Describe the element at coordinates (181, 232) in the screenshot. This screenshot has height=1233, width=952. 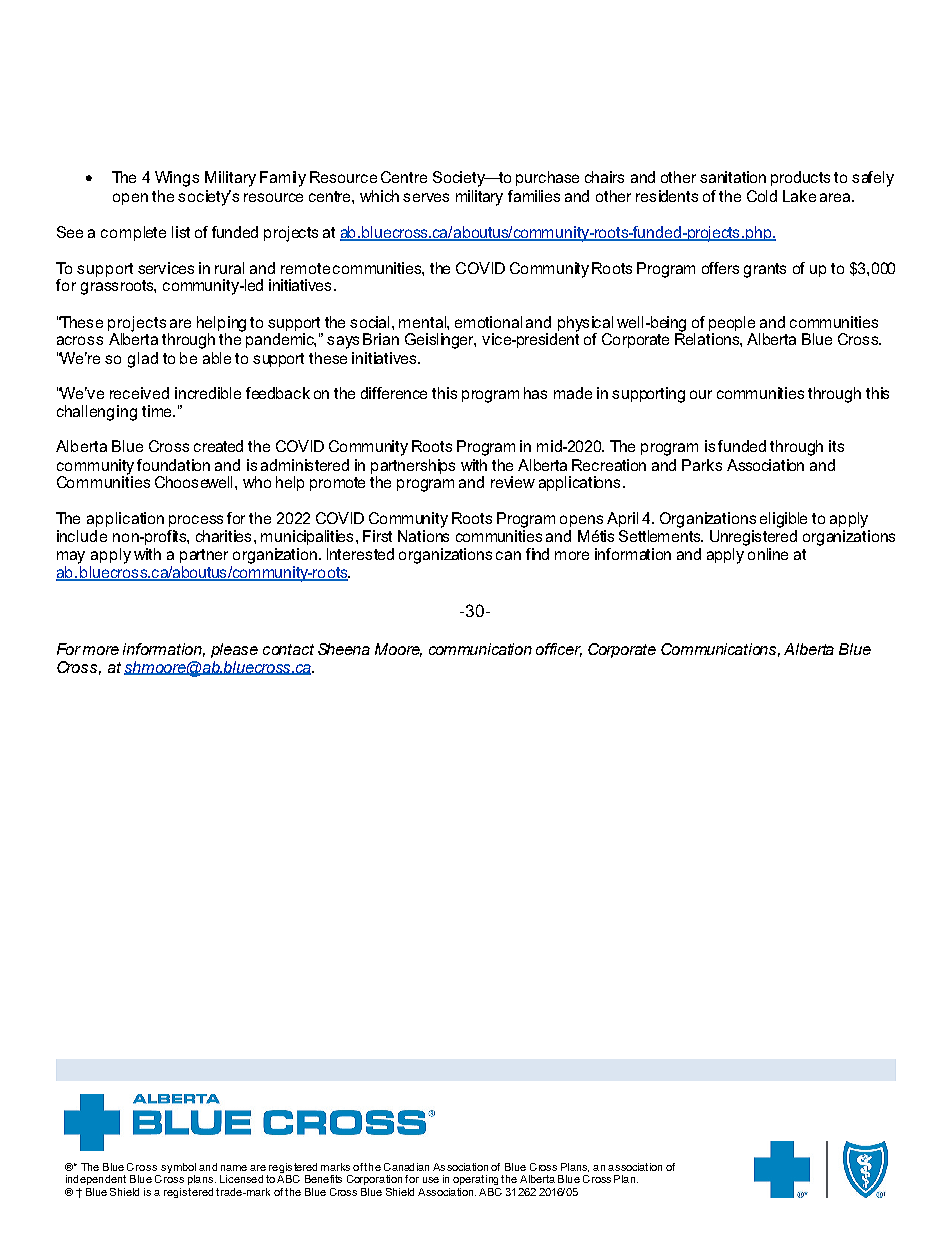
I see `list` at that location.
